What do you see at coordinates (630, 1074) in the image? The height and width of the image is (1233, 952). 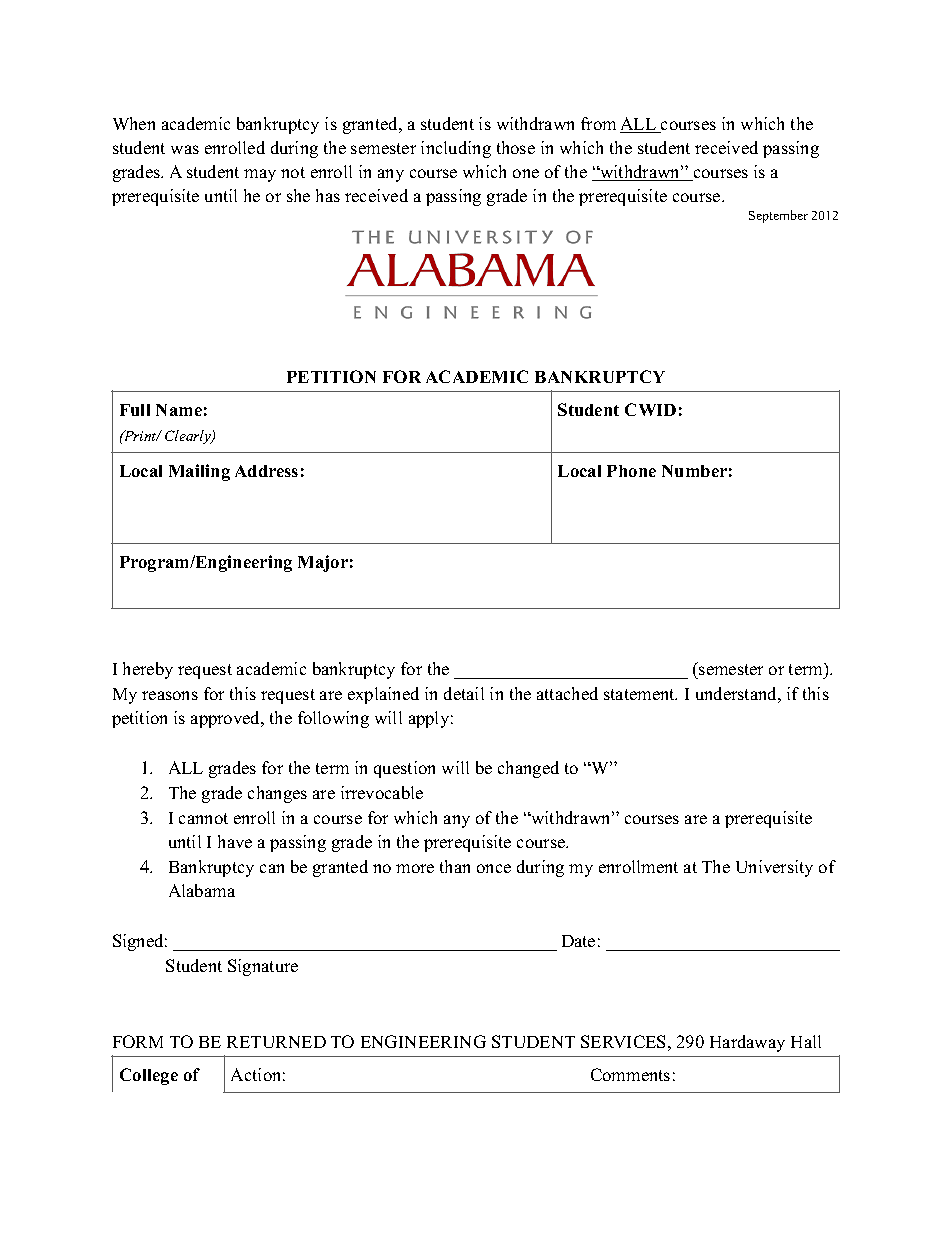 I see `Comments` at bounding box center [630, 1074].
